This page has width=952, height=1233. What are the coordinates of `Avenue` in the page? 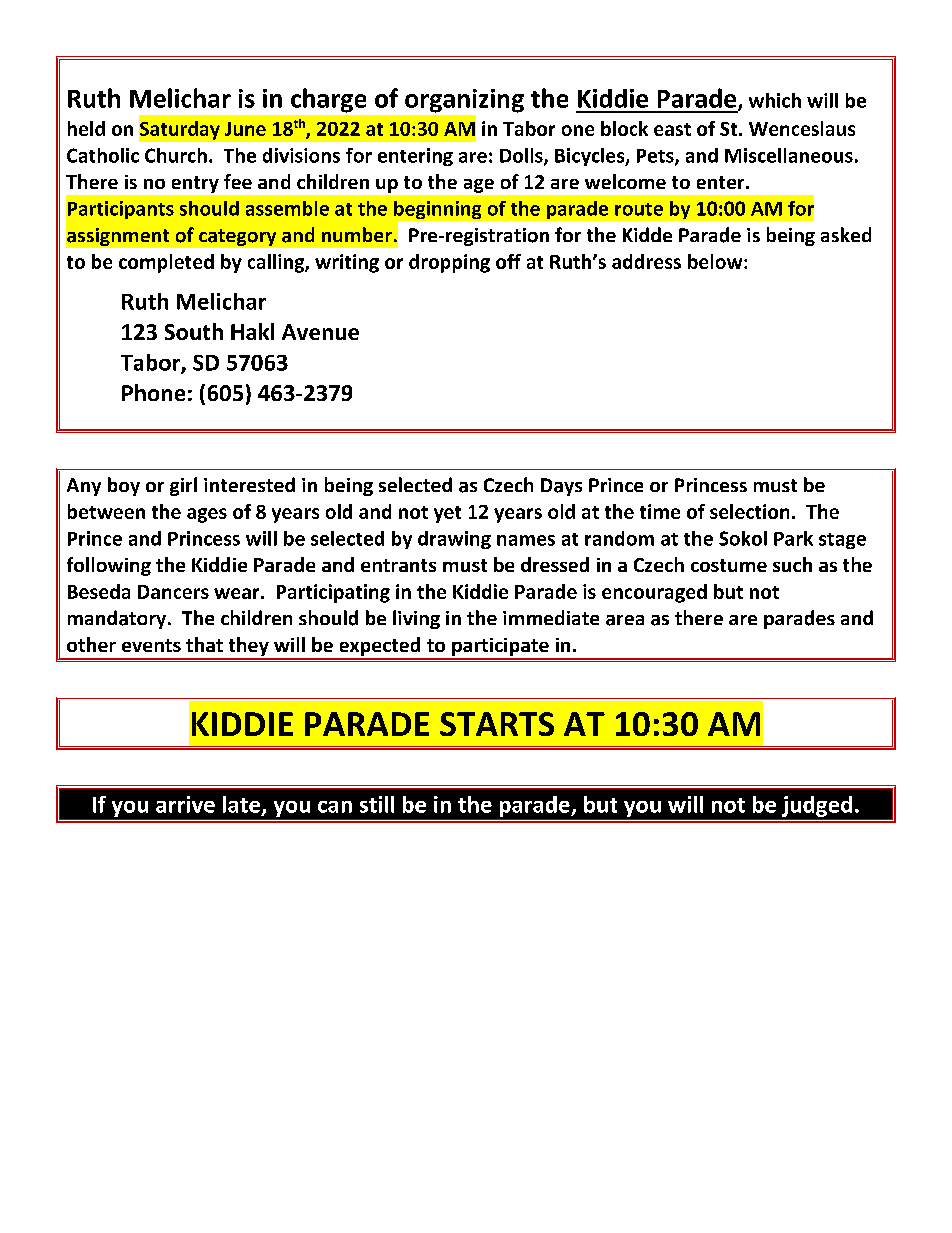 It's located at (320, 332).
